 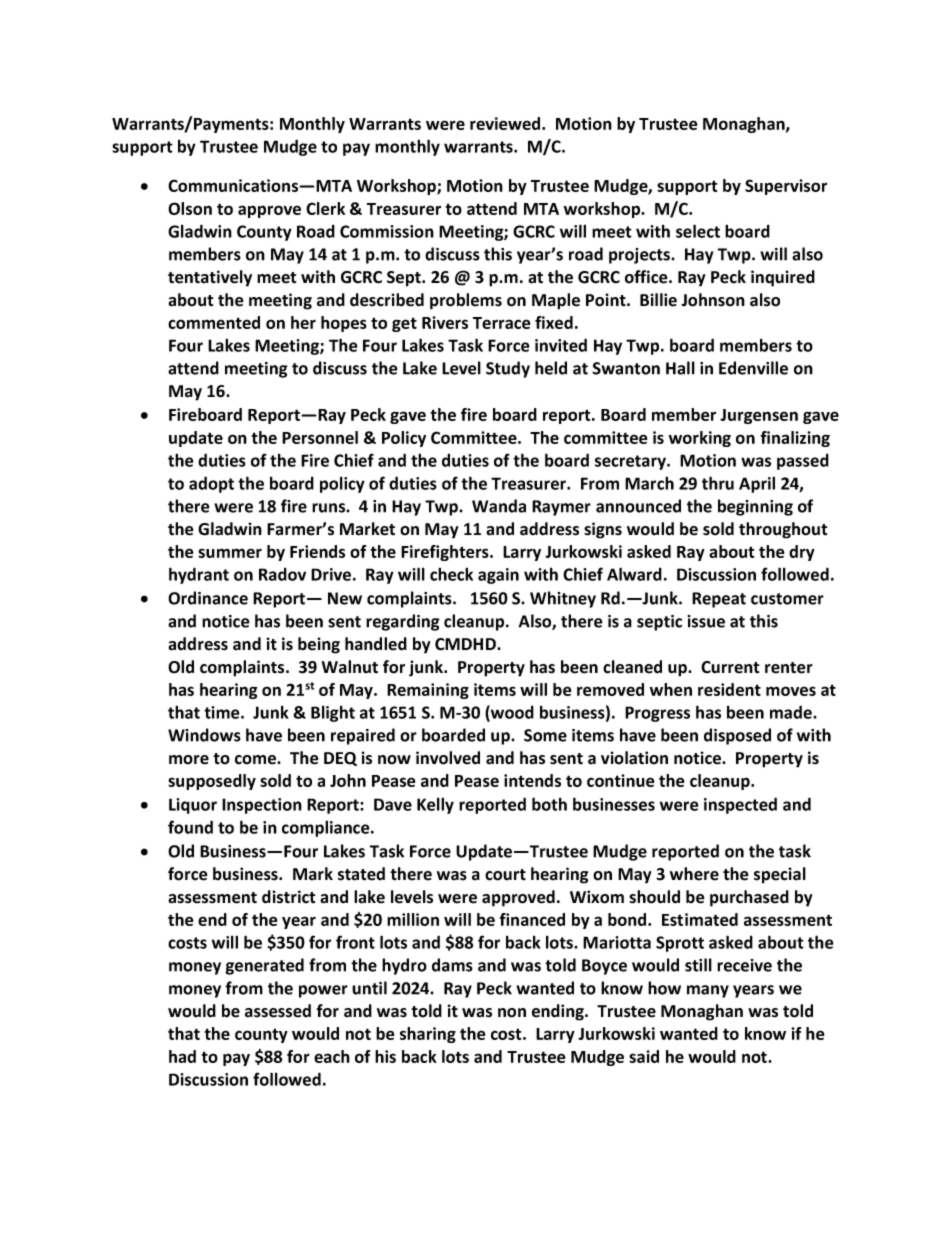 I want to click on Olson, so click(x=190, y=208).
